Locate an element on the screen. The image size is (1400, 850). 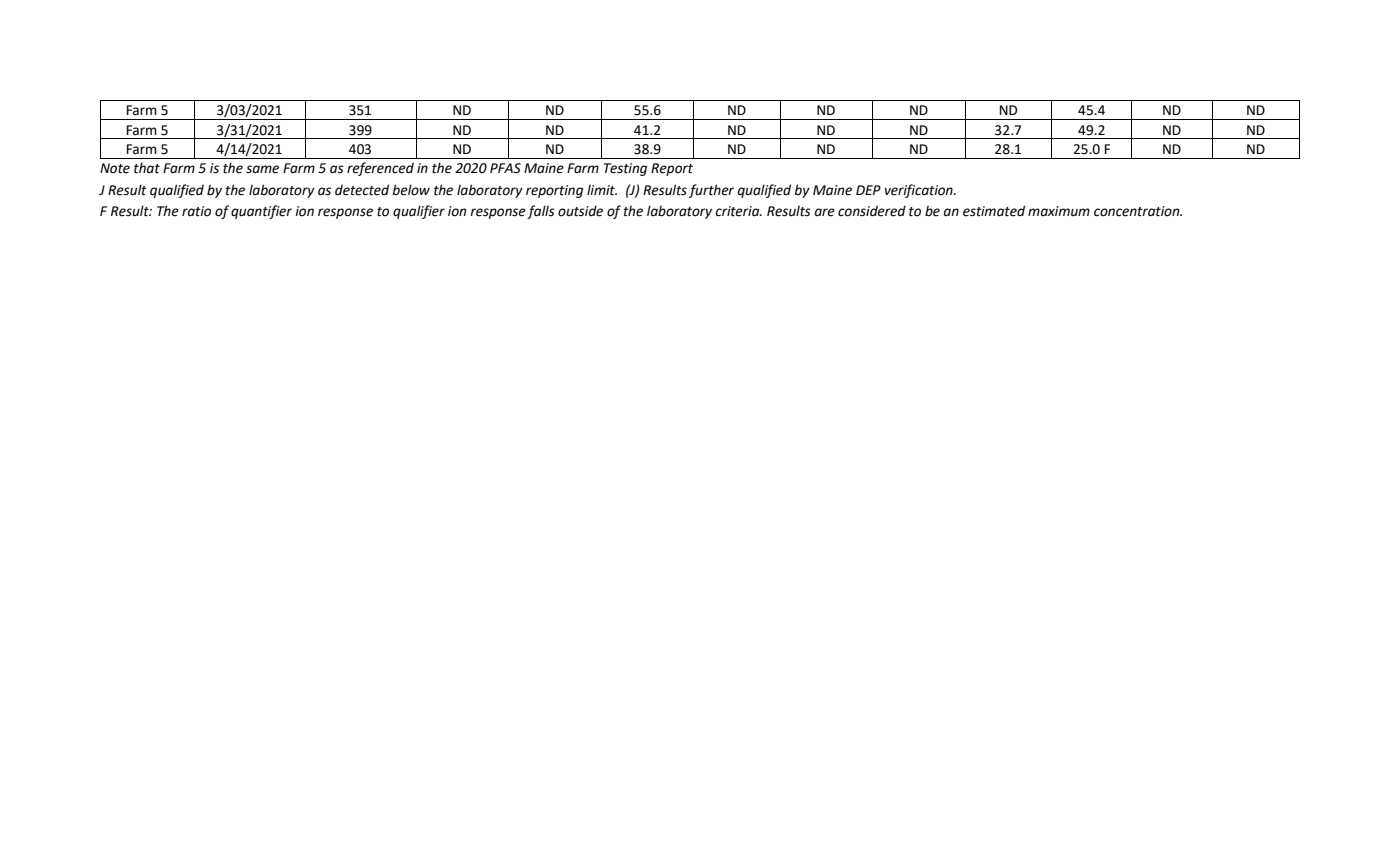
estimated is located at coordinates (994, 211).
